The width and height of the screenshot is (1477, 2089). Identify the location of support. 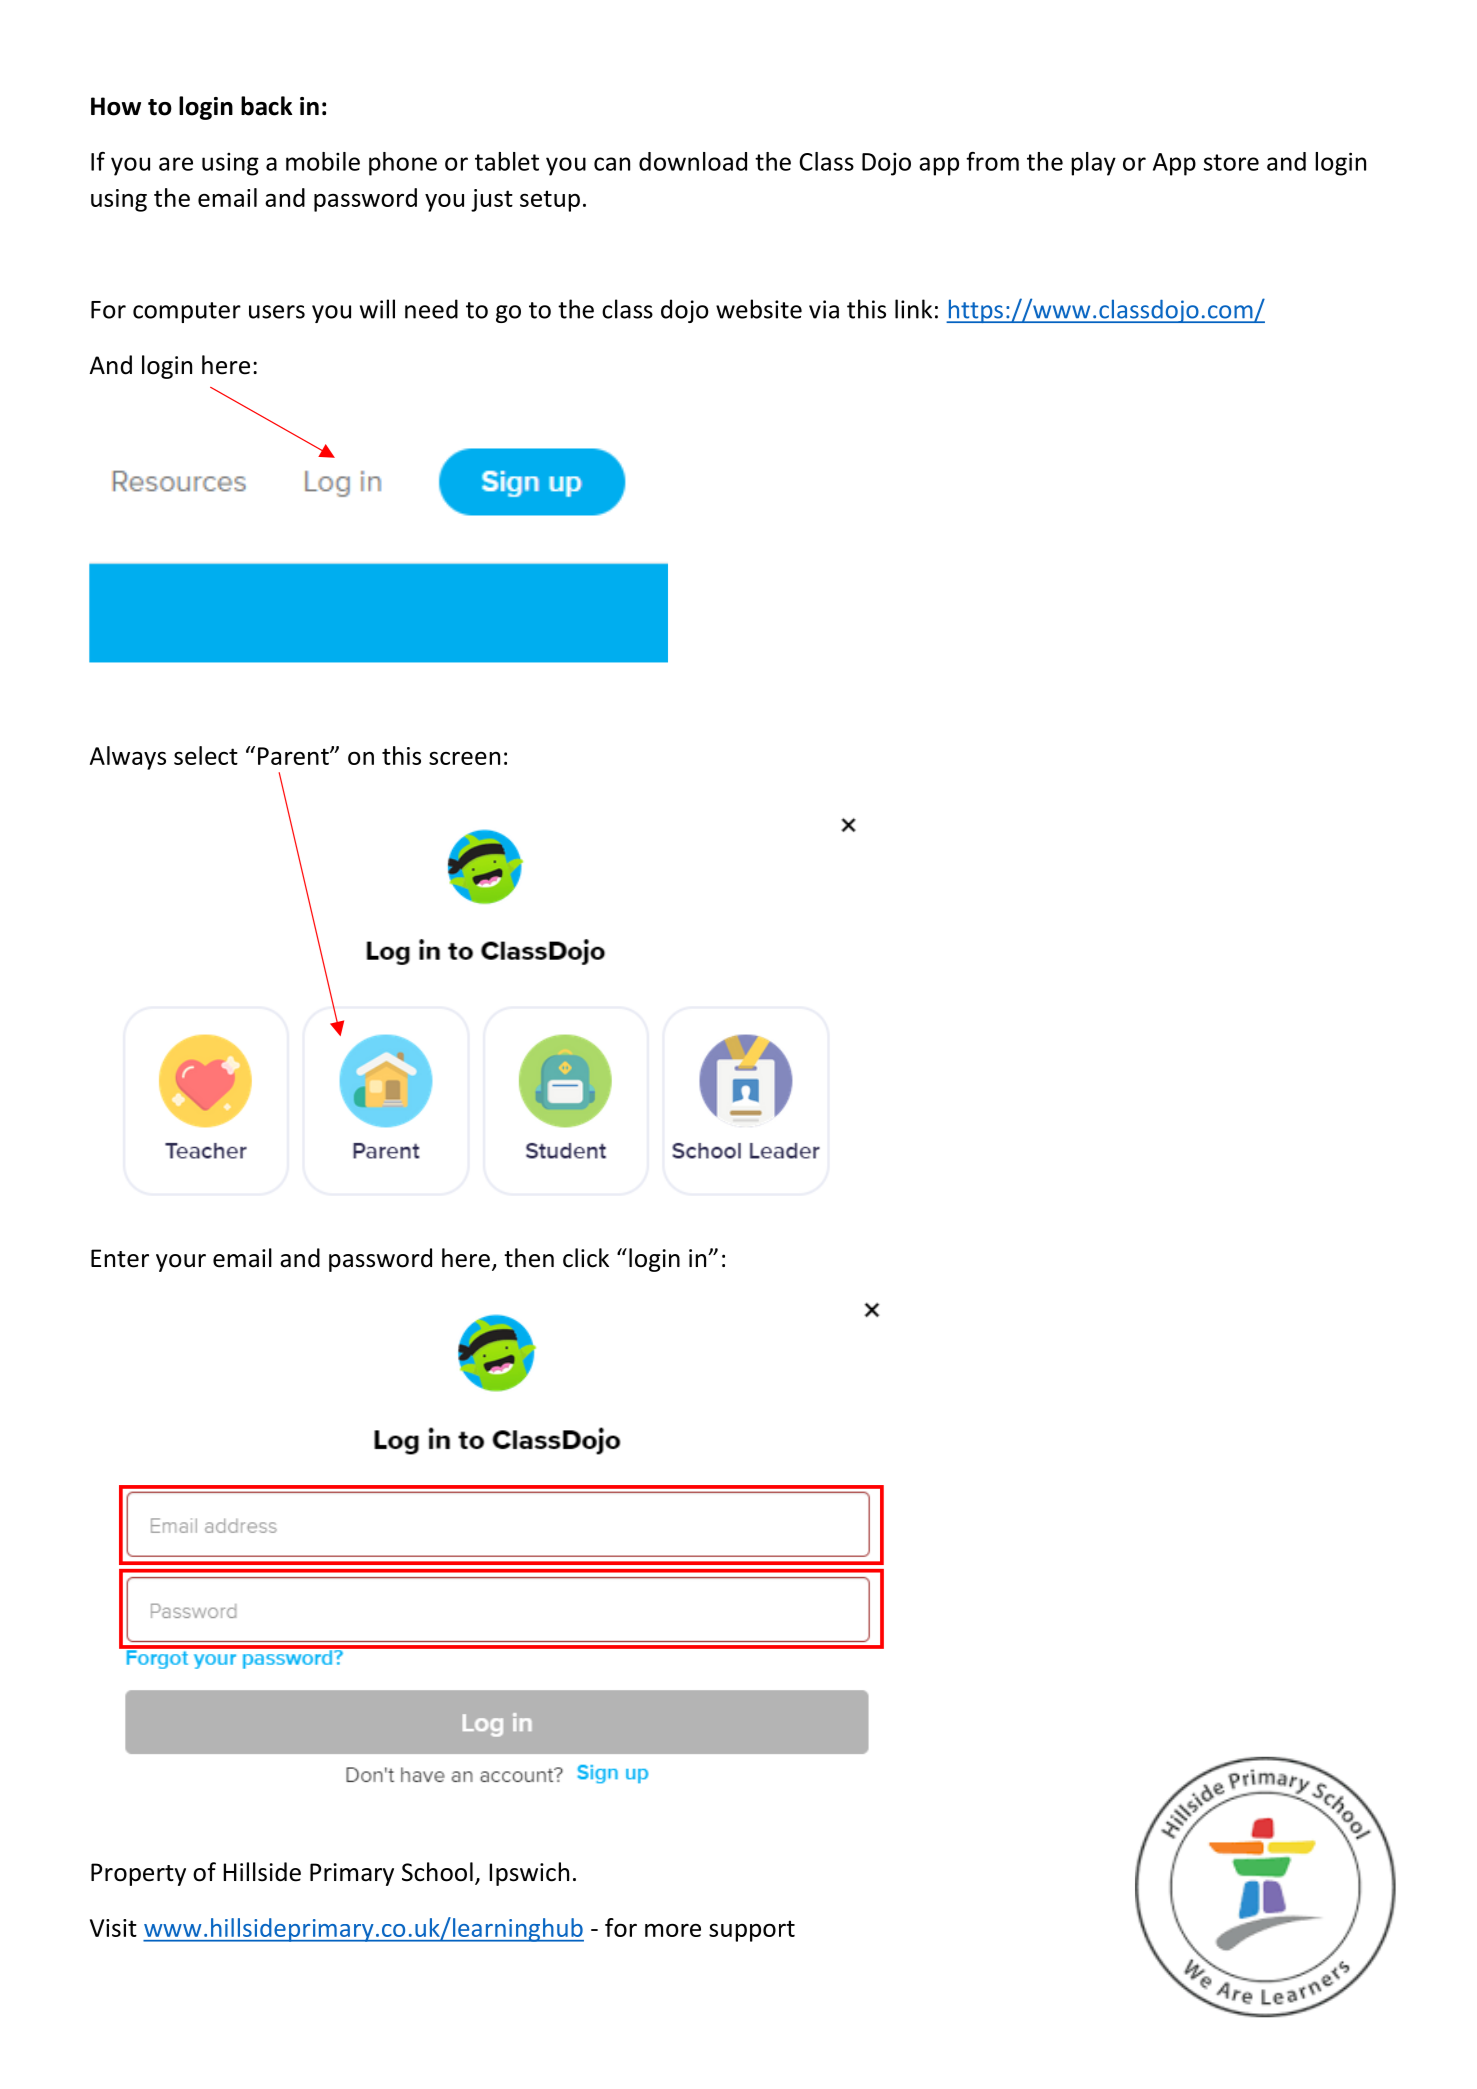
(752, 1931).
